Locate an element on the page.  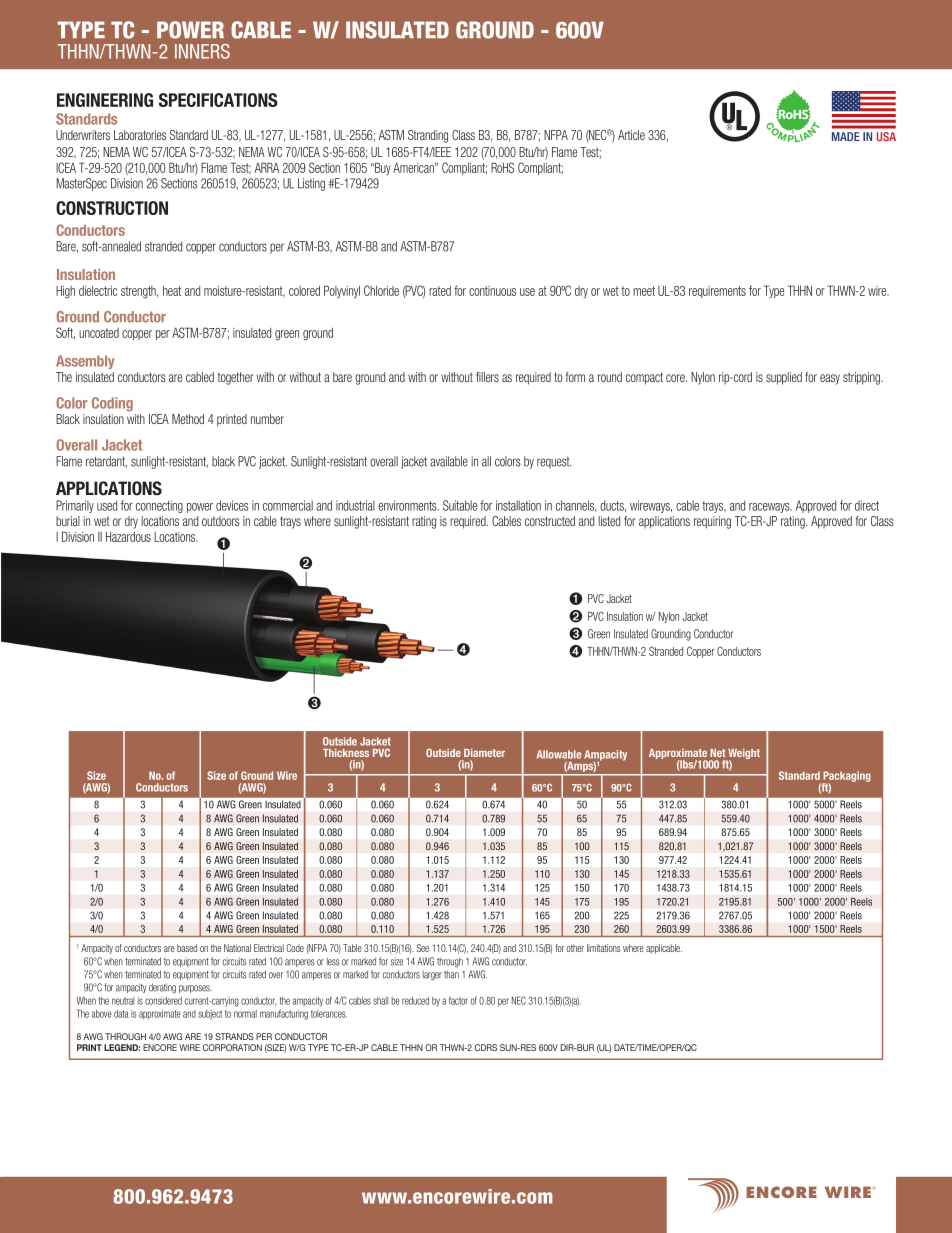
Hazardous is located at coordinates (128, 537).
